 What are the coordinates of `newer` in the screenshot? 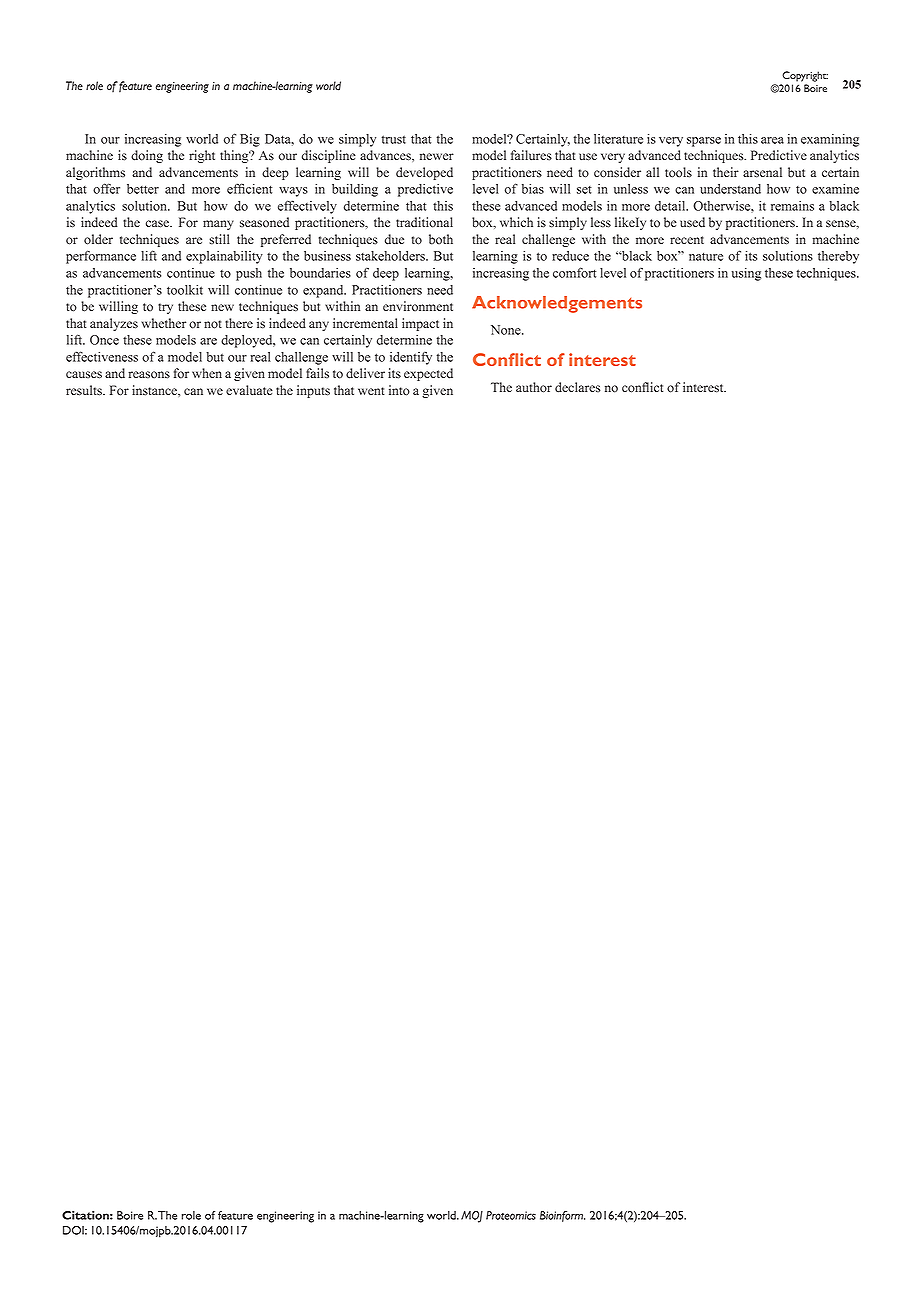 It's located at (437, 157).
